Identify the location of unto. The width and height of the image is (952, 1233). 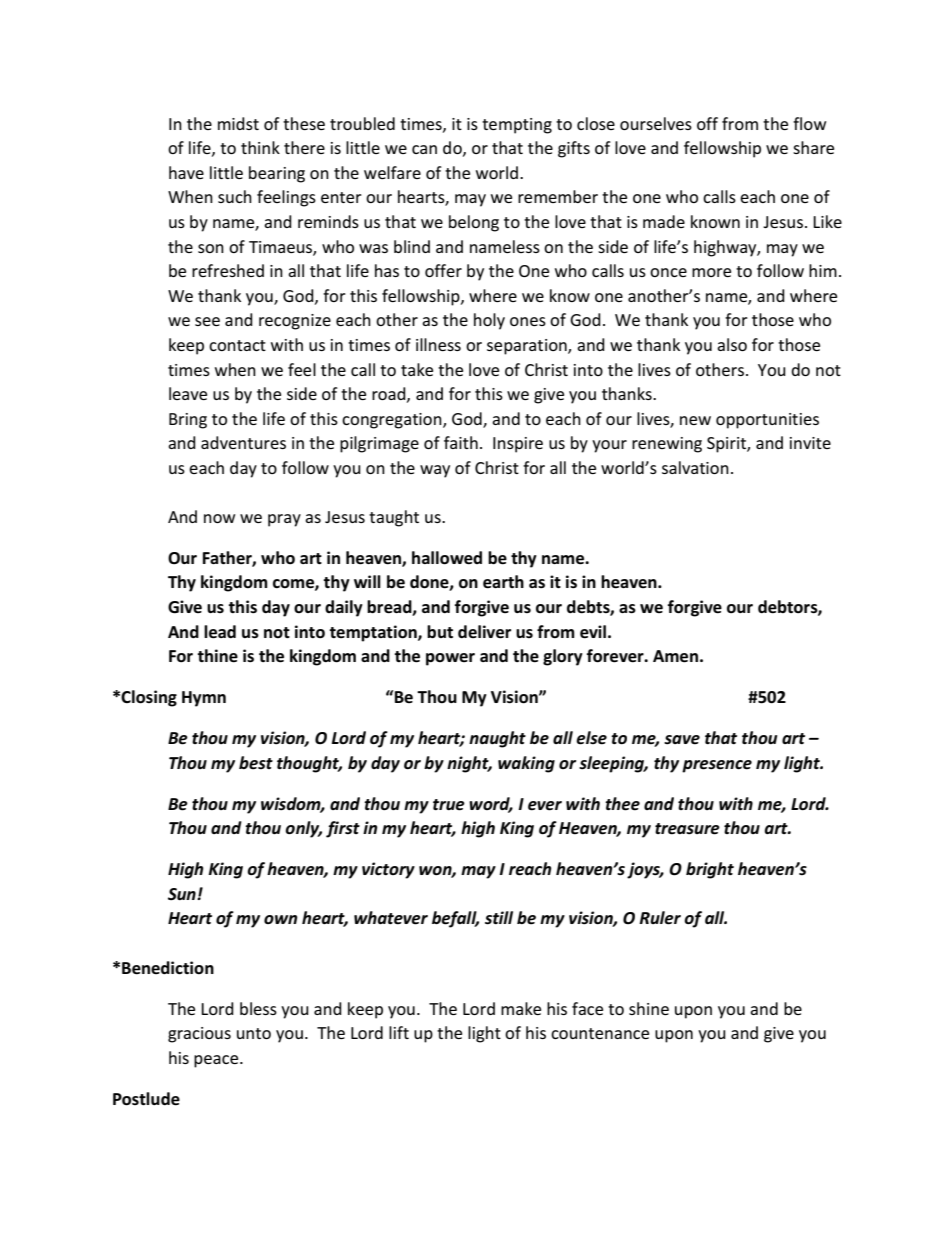
(254, 1033).
